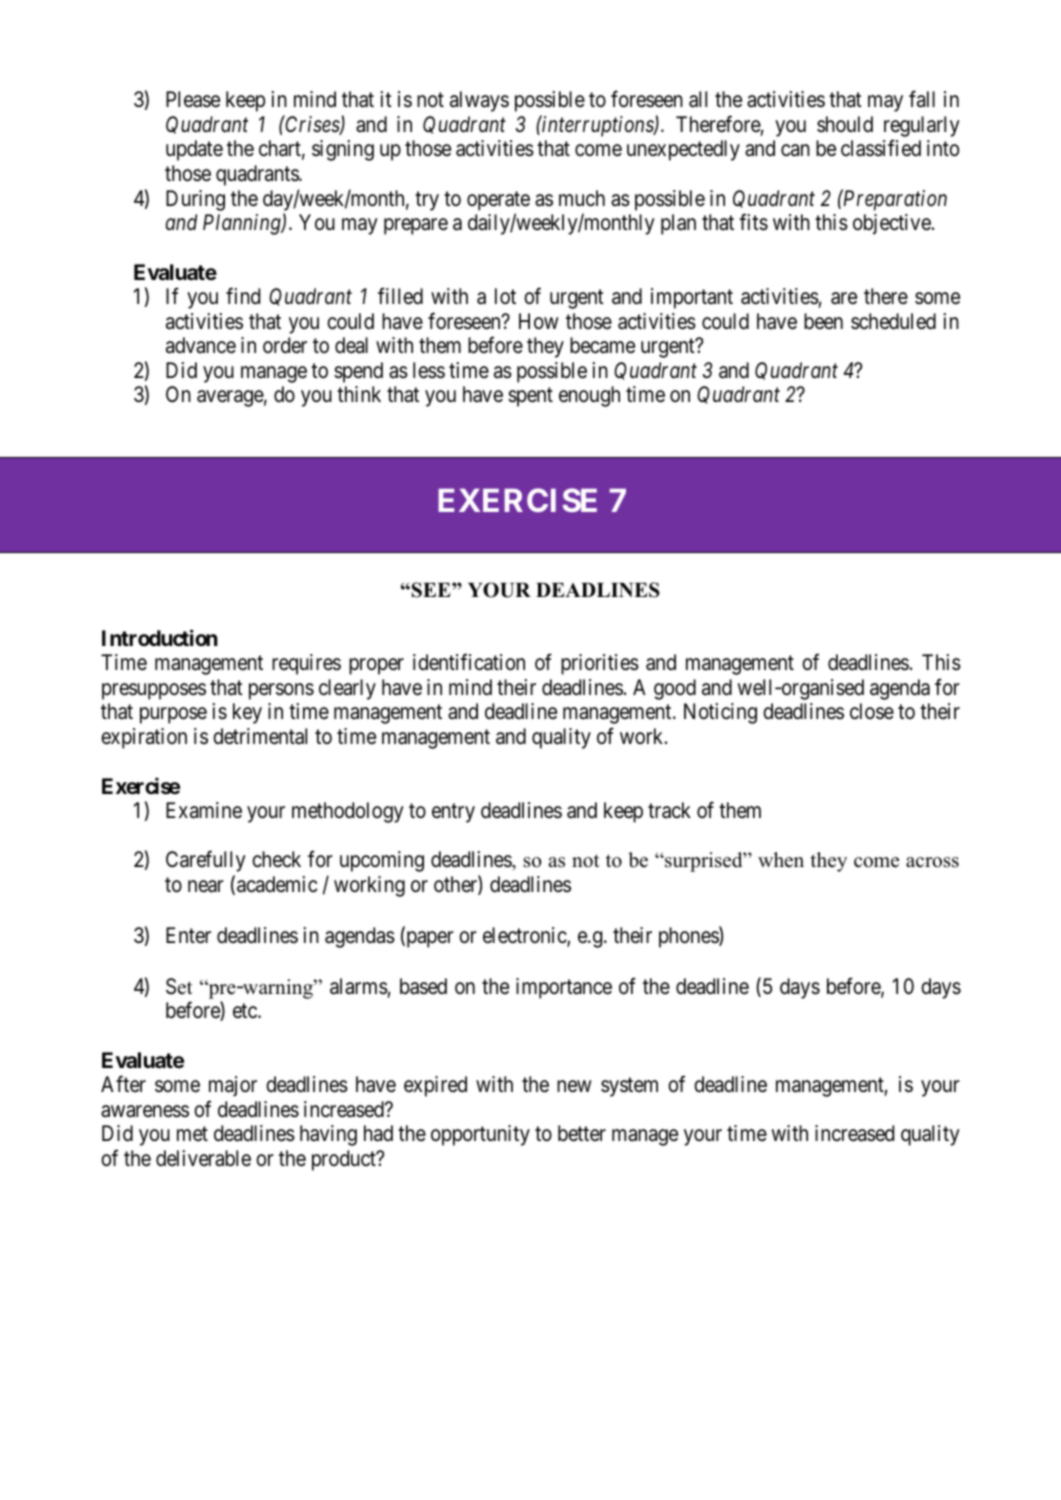 The height and width of the screenshot is (1500, 1061). I want to click on Examine, so click(204, 810).
